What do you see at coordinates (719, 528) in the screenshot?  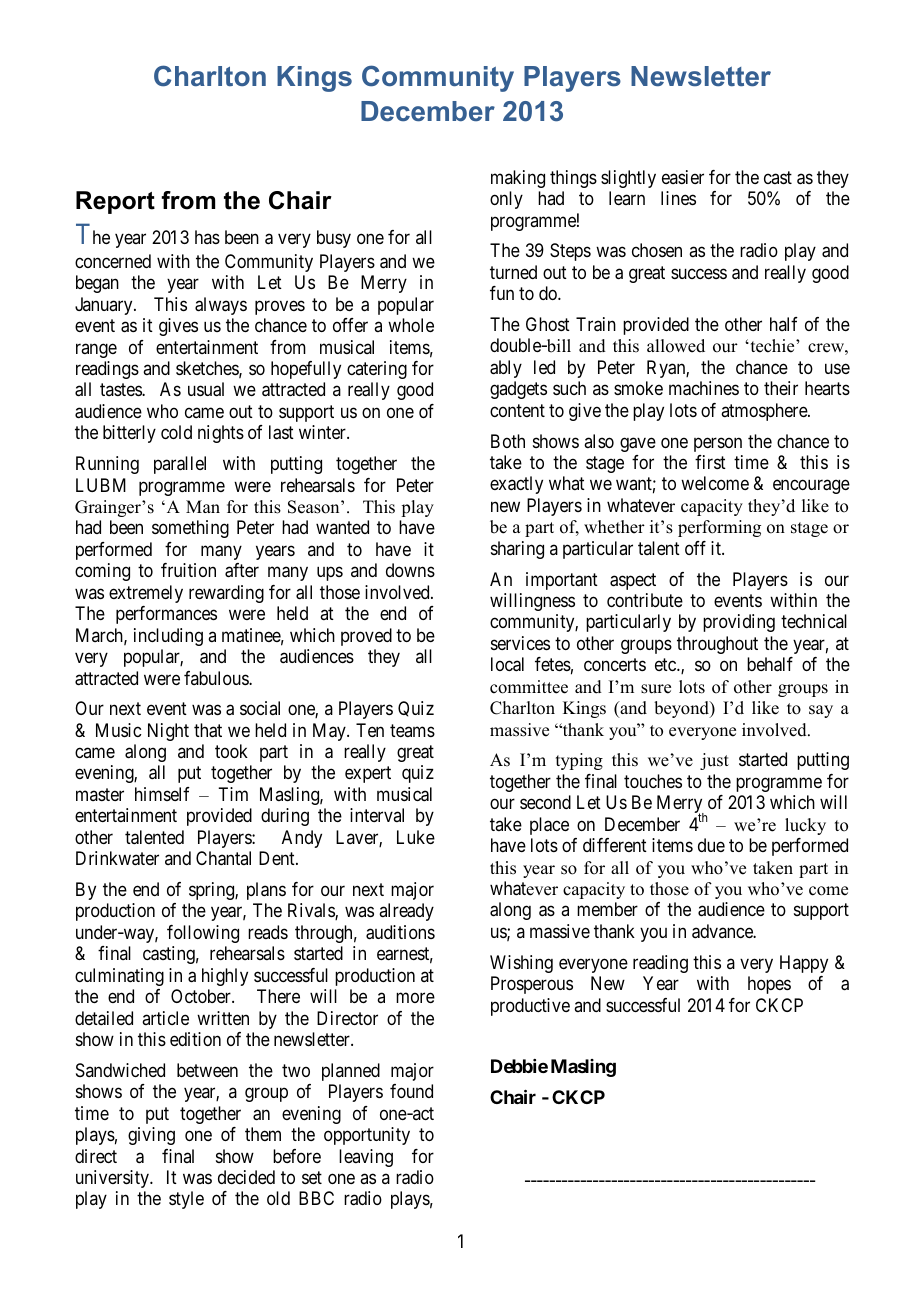 I see `performing` at bounding box center [719, 528].
